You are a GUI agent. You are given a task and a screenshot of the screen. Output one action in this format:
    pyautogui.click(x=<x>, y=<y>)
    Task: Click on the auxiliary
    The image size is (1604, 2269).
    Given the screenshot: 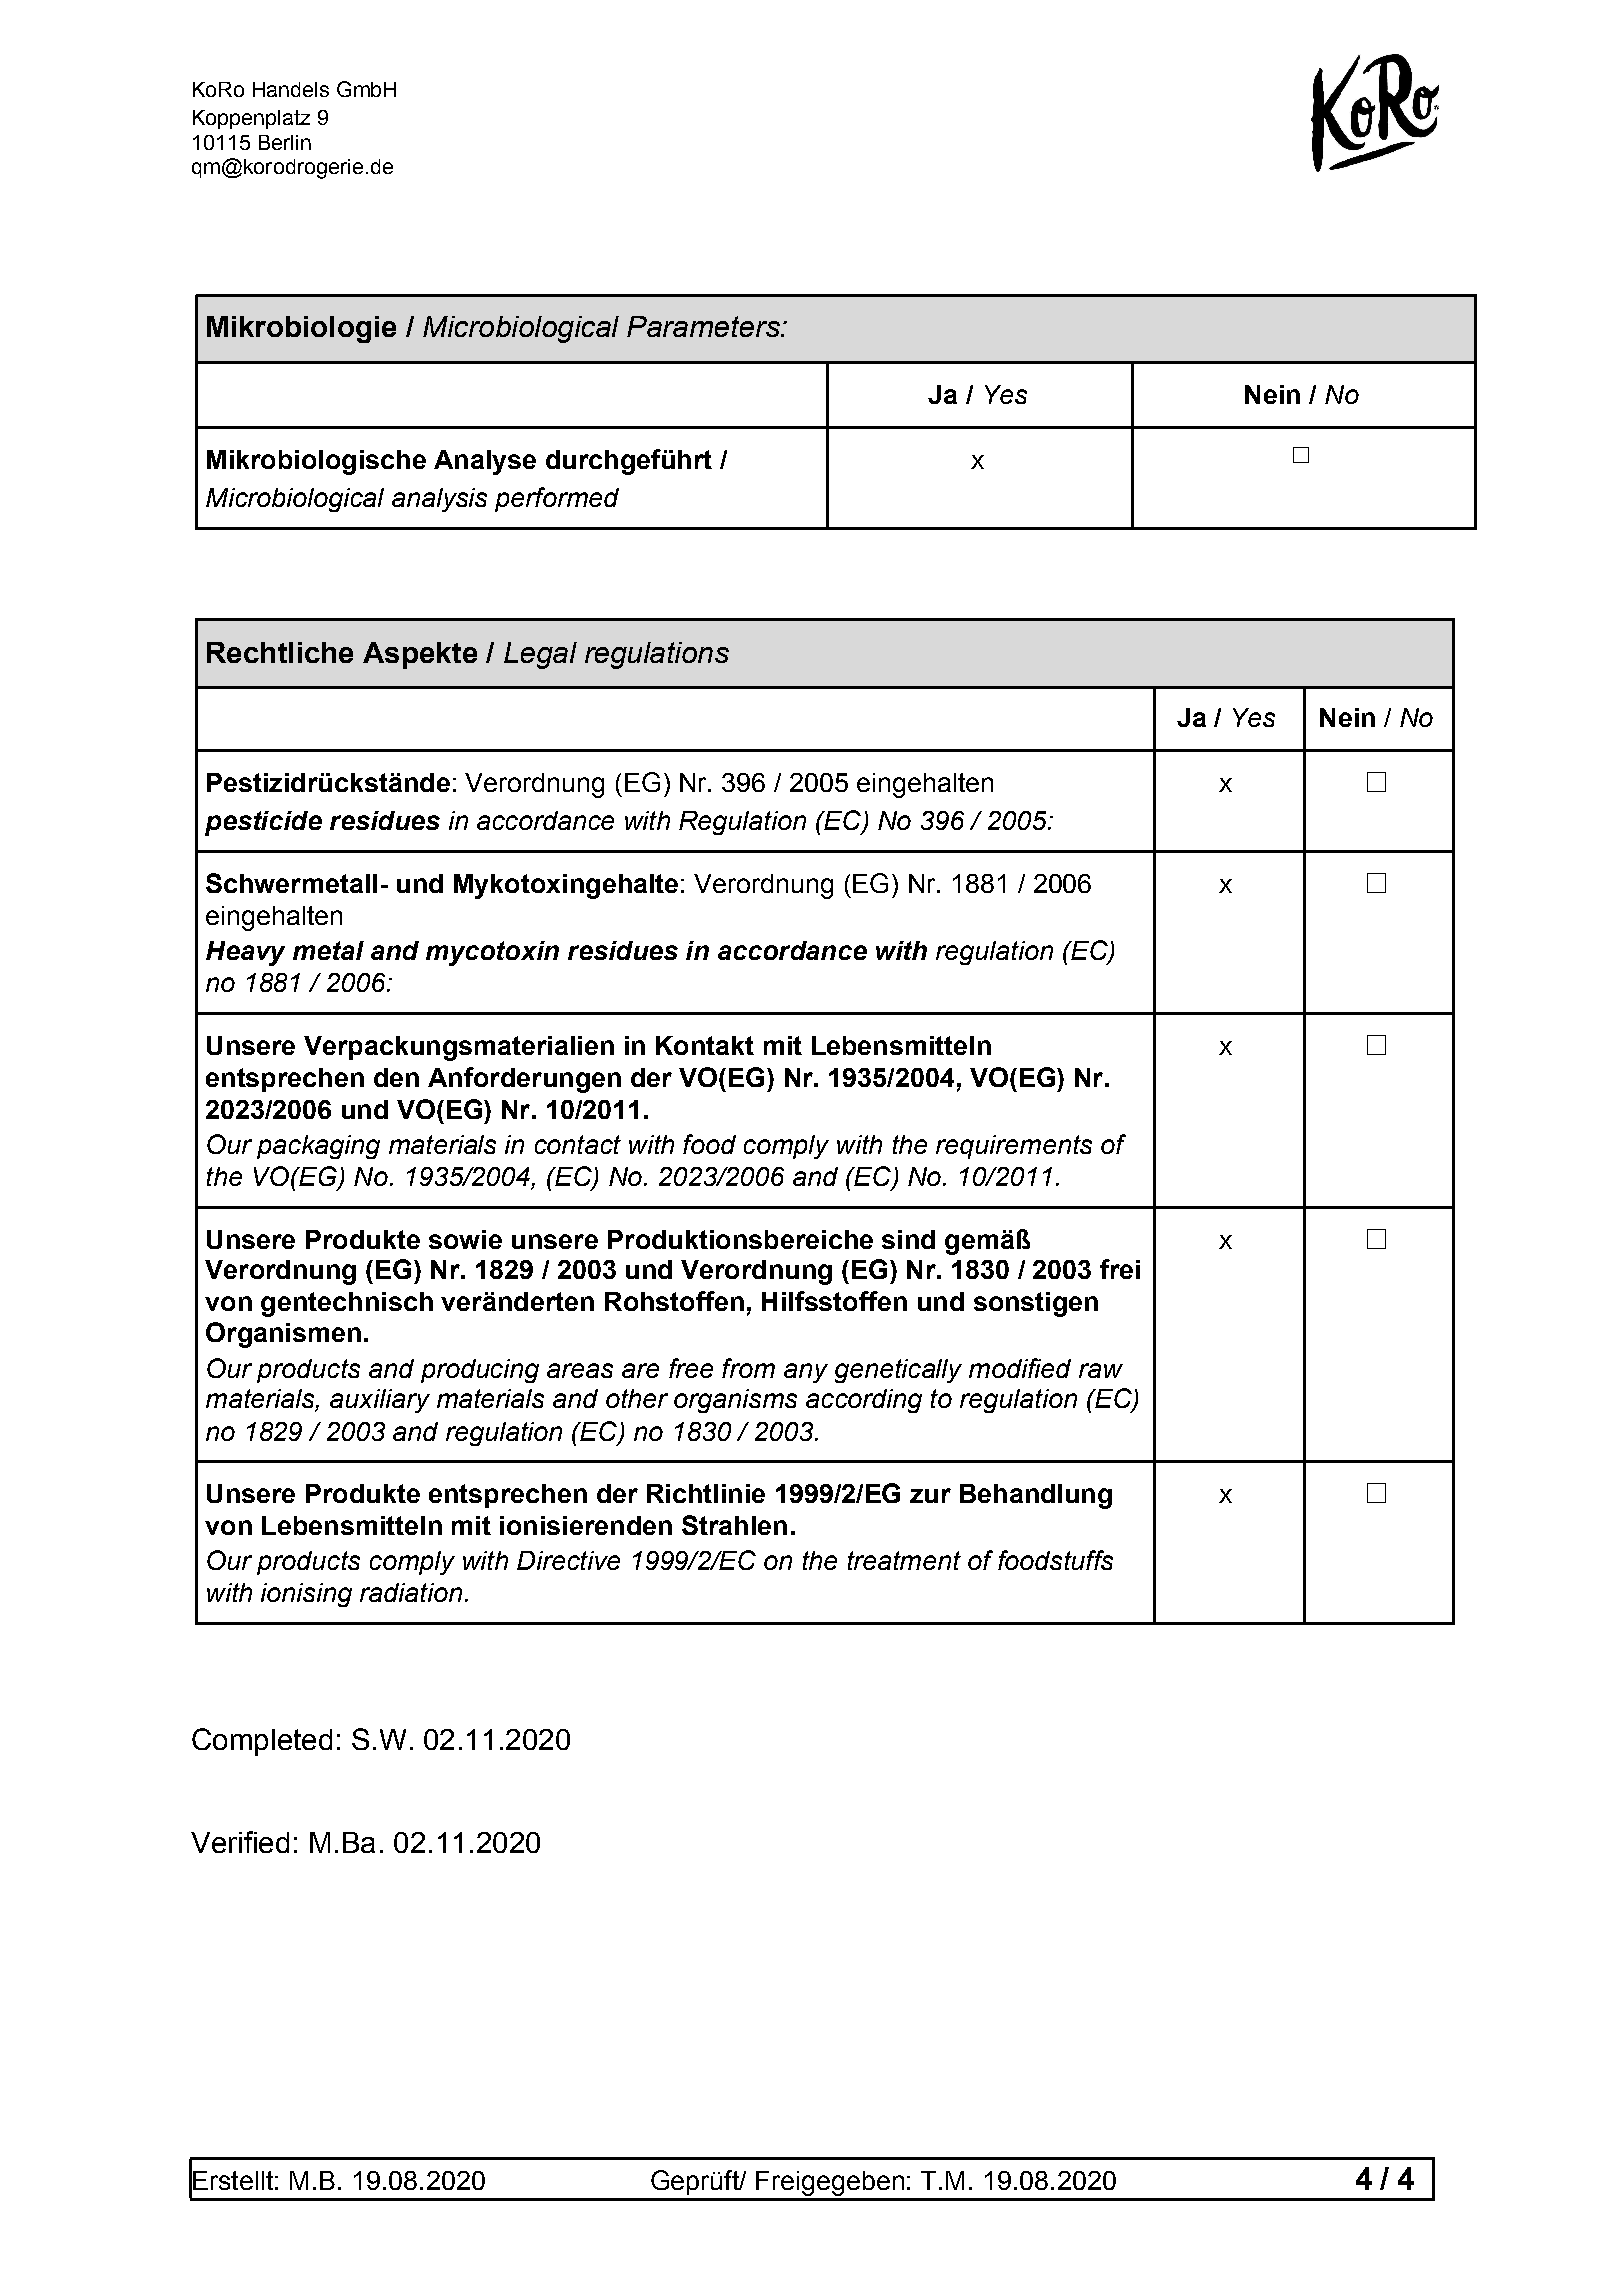 What is the action you would take?
    pyautogui.click(x=380, y=1401)
